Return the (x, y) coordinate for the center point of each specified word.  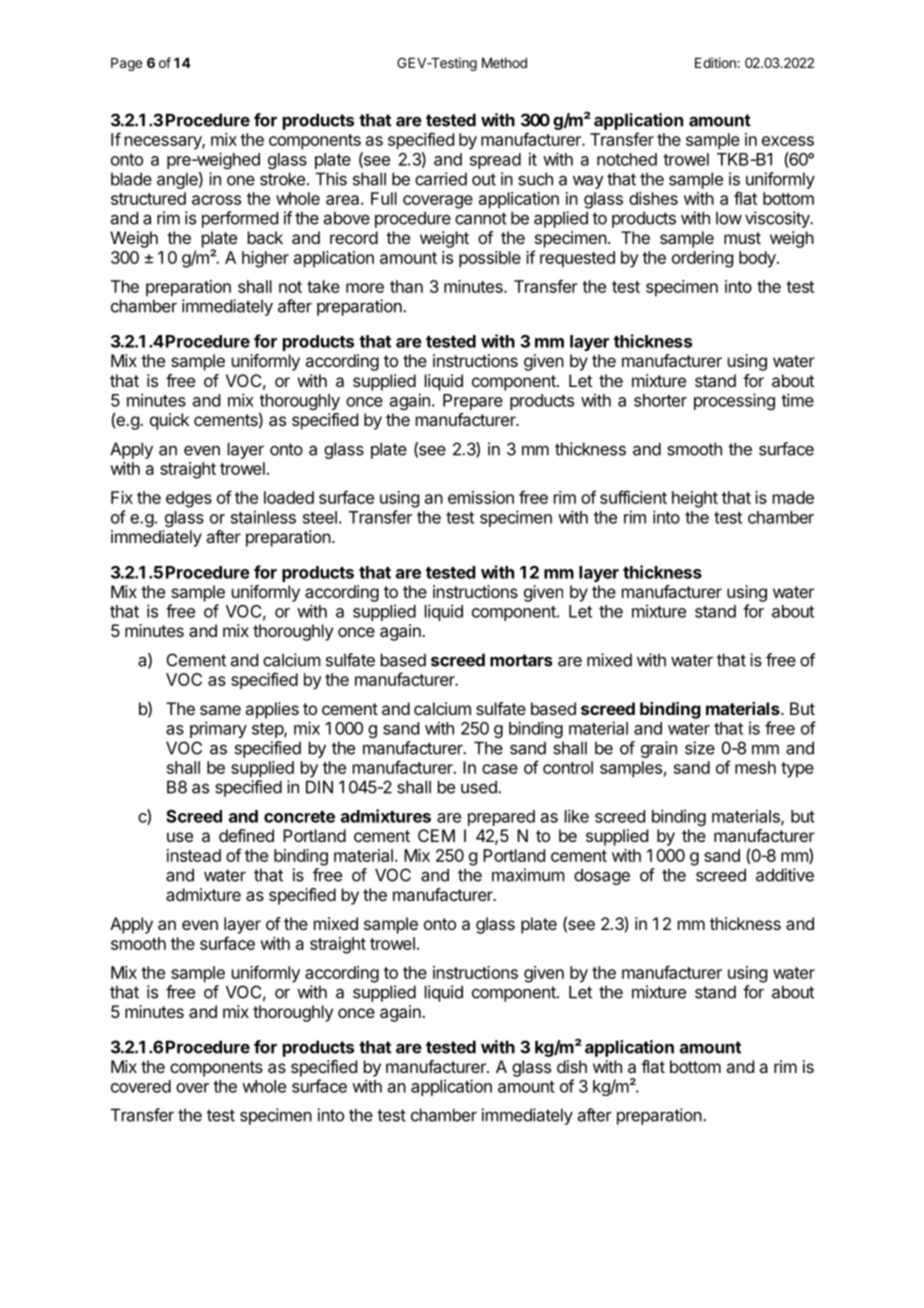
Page (126, 64)
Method (504, 63)
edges (189, 499)
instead (194, 855)
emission (481, 497)
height (695, 499)
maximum (528, 875)
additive (785, 875)
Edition (716, 62)
